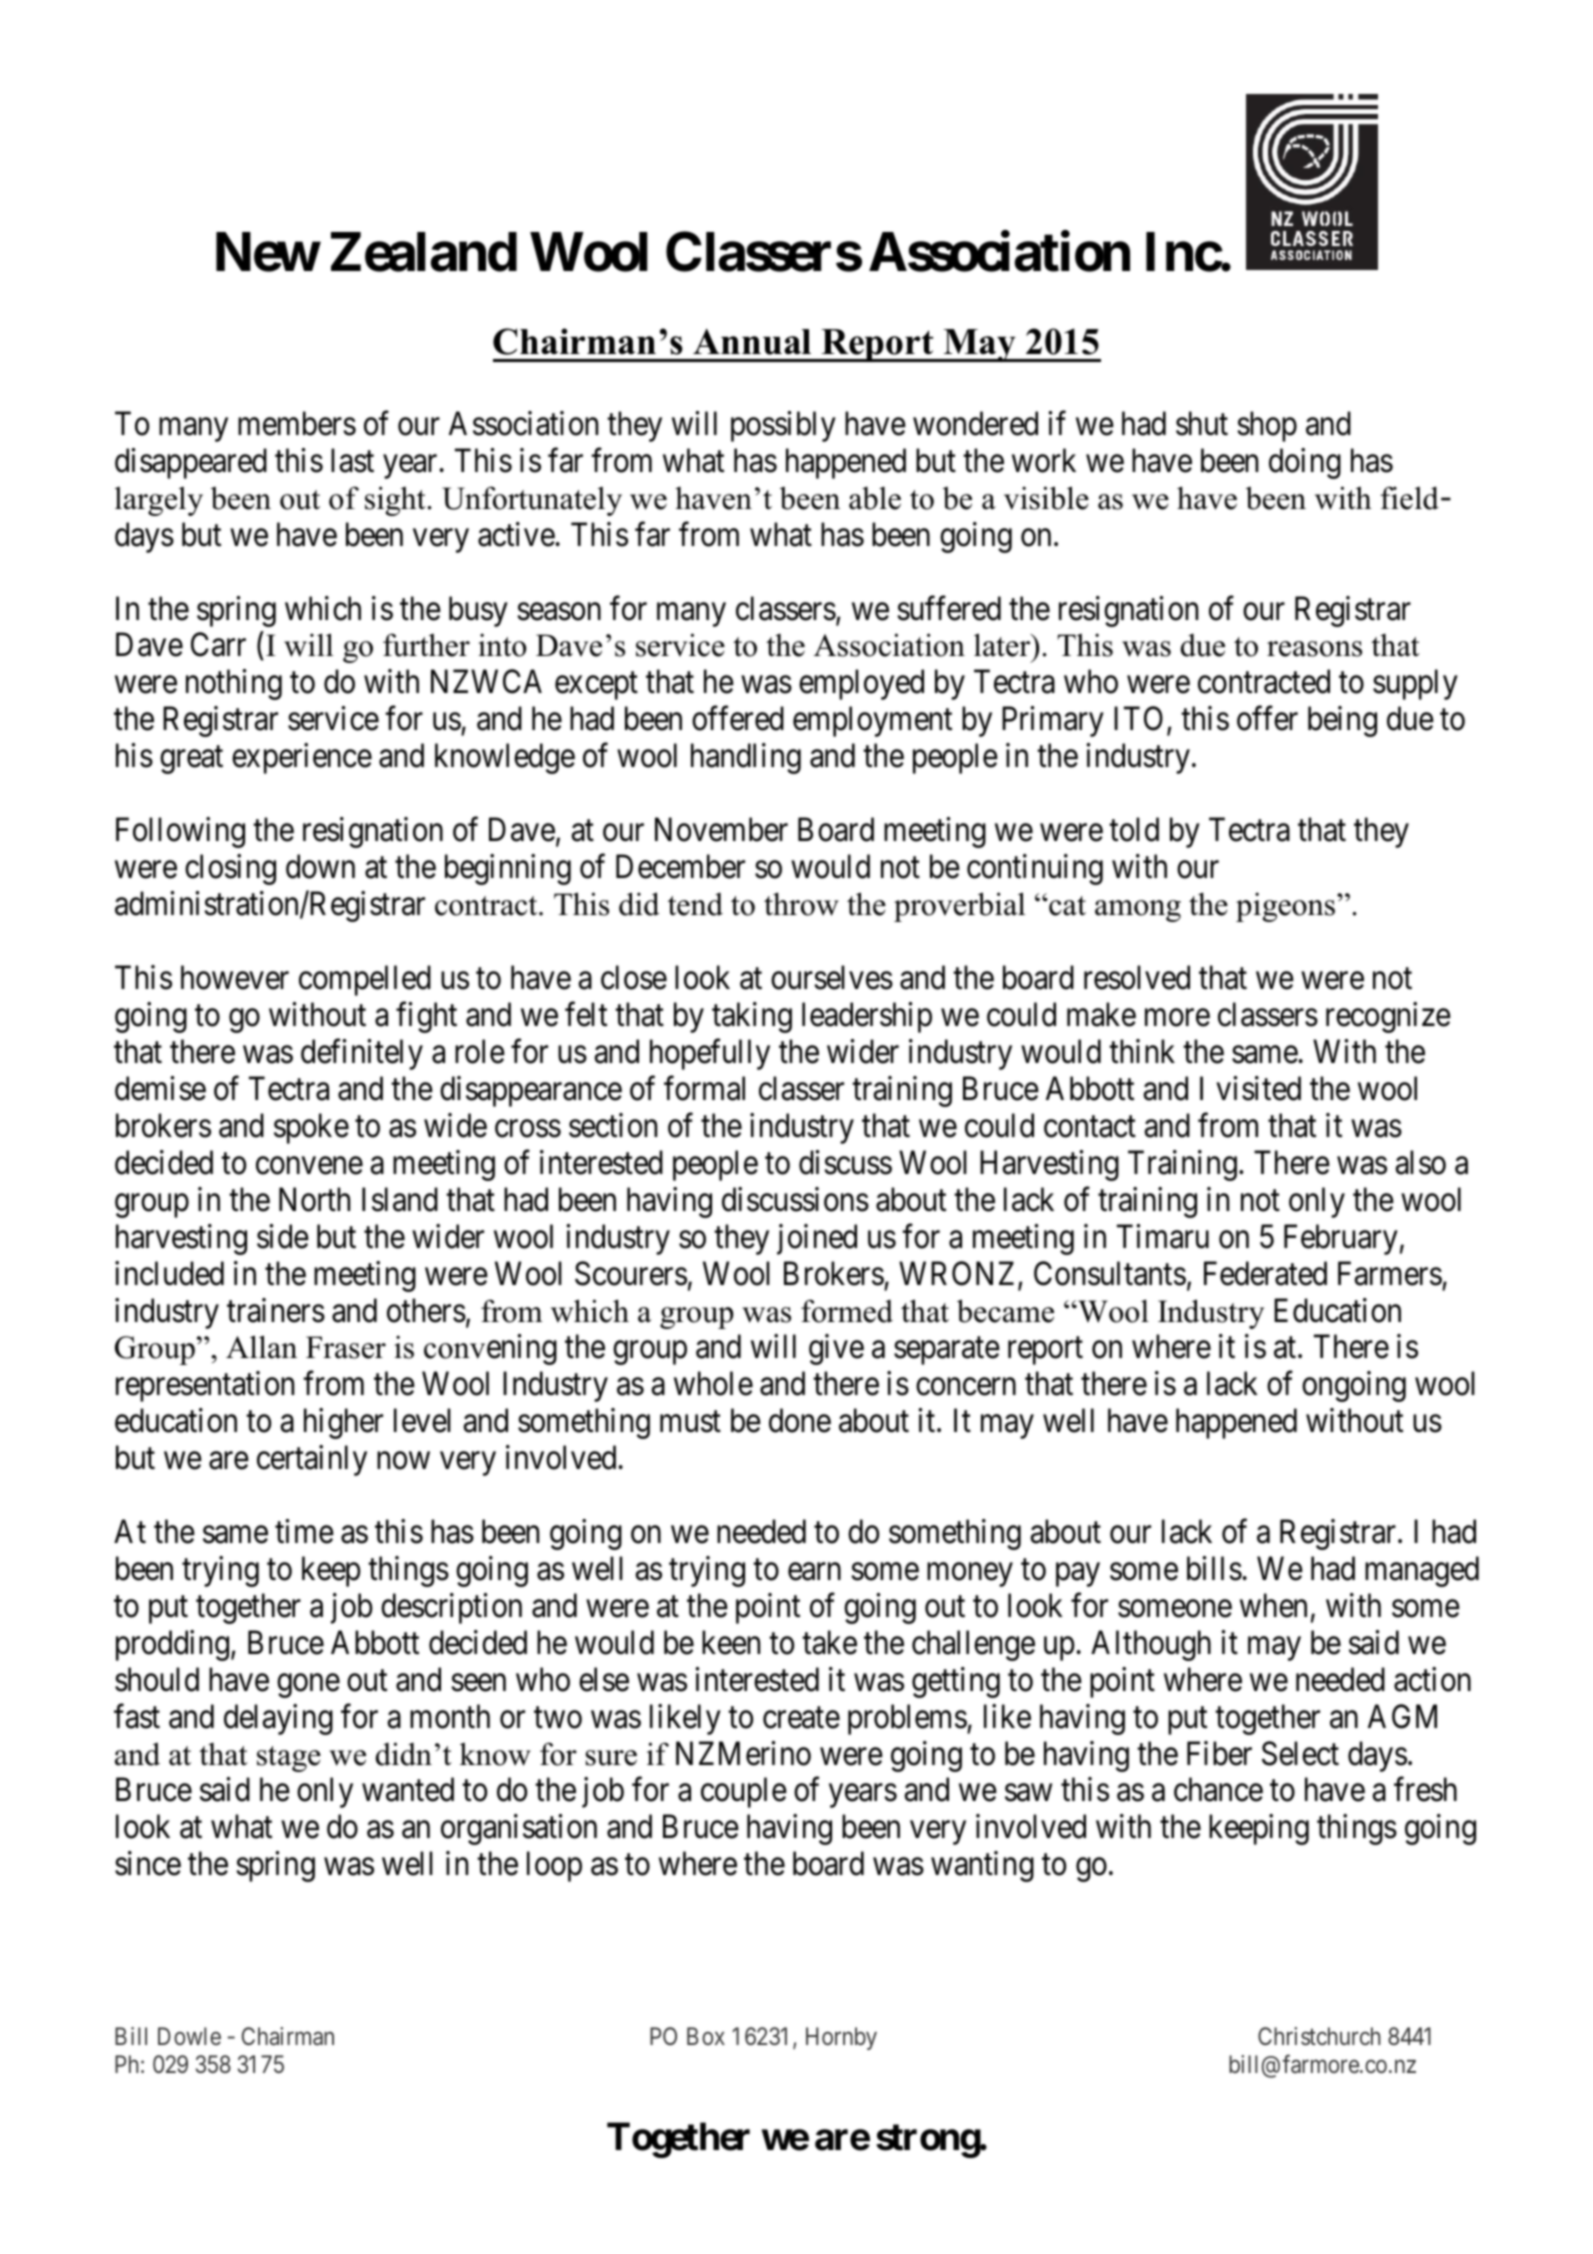 The height and width of the image is (2254, 1593). I want to click on Box, so click(706, 2036).
